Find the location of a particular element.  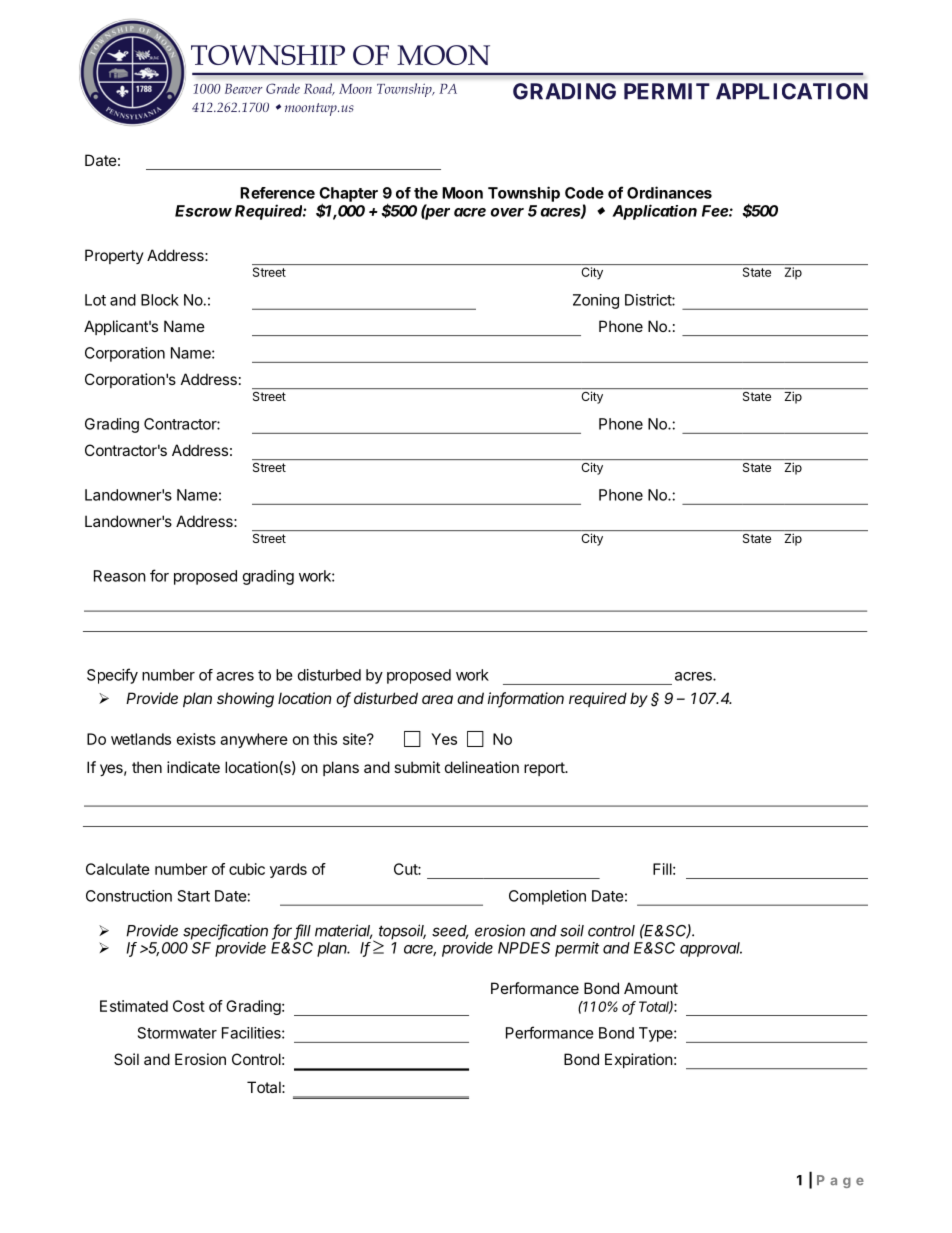

Ordinances is located at coordinates (669, 192).
